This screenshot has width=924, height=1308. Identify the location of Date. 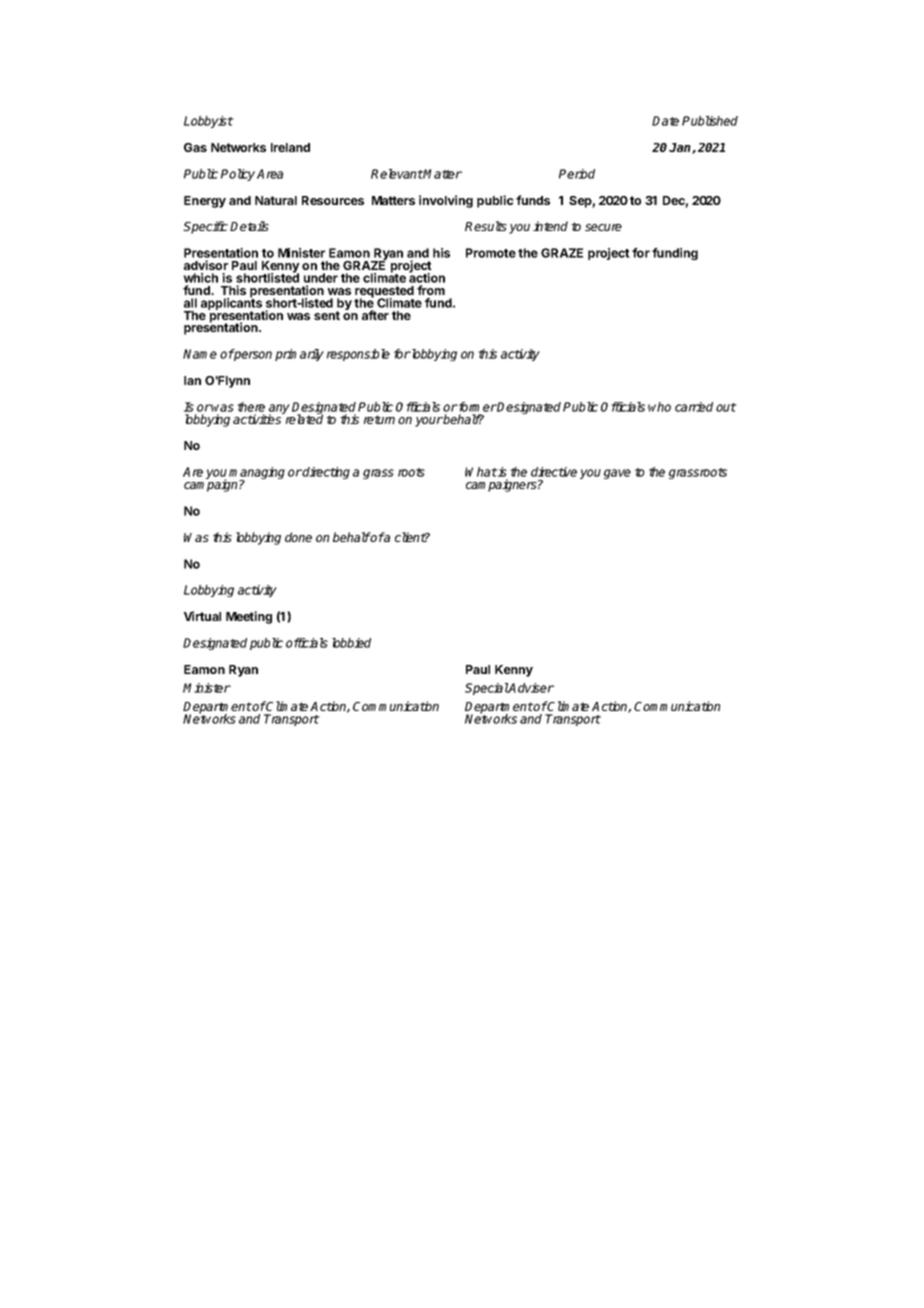
(665, 121).
